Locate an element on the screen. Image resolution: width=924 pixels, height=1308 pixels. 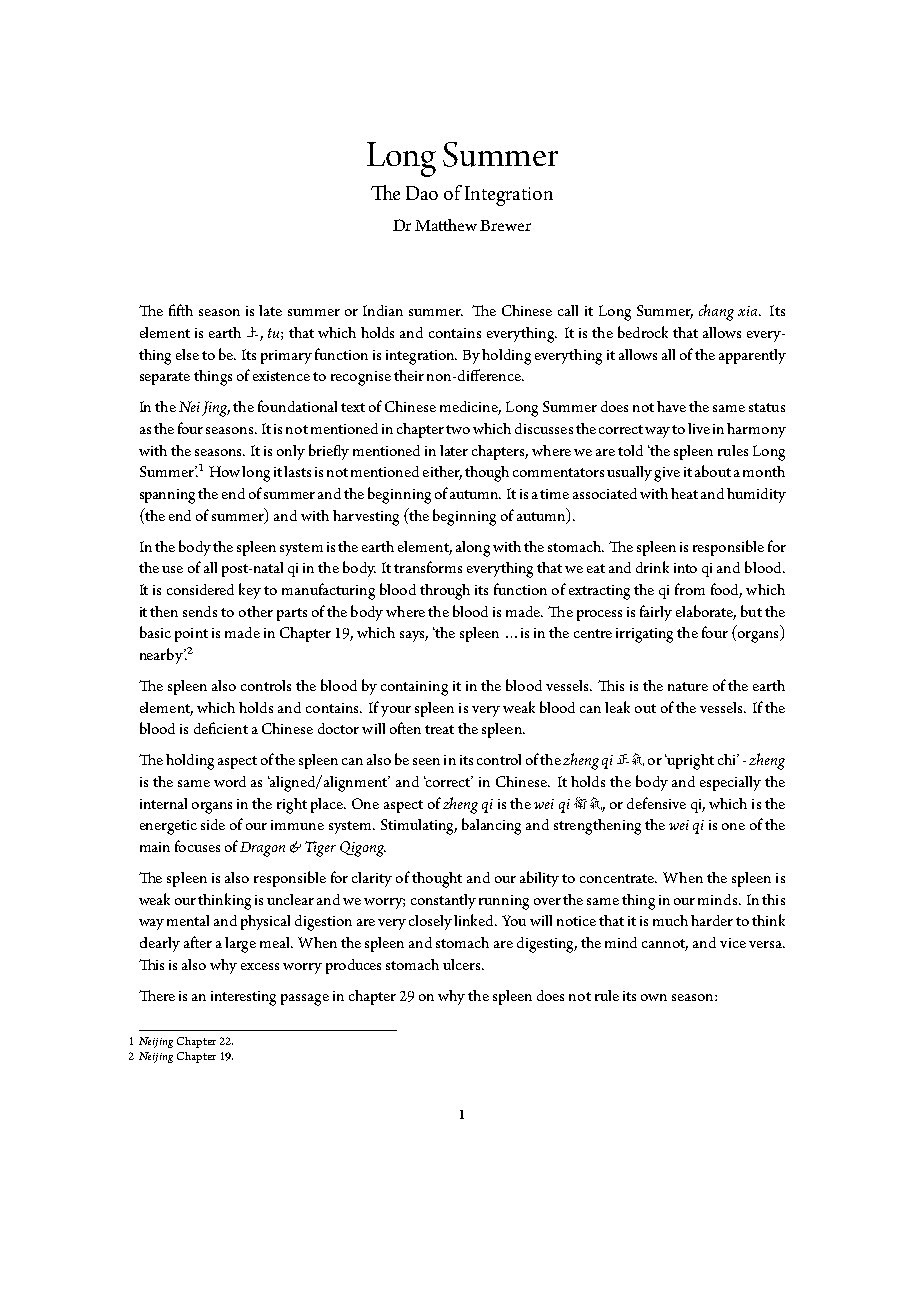
from is located at coordinates (690, 589).
